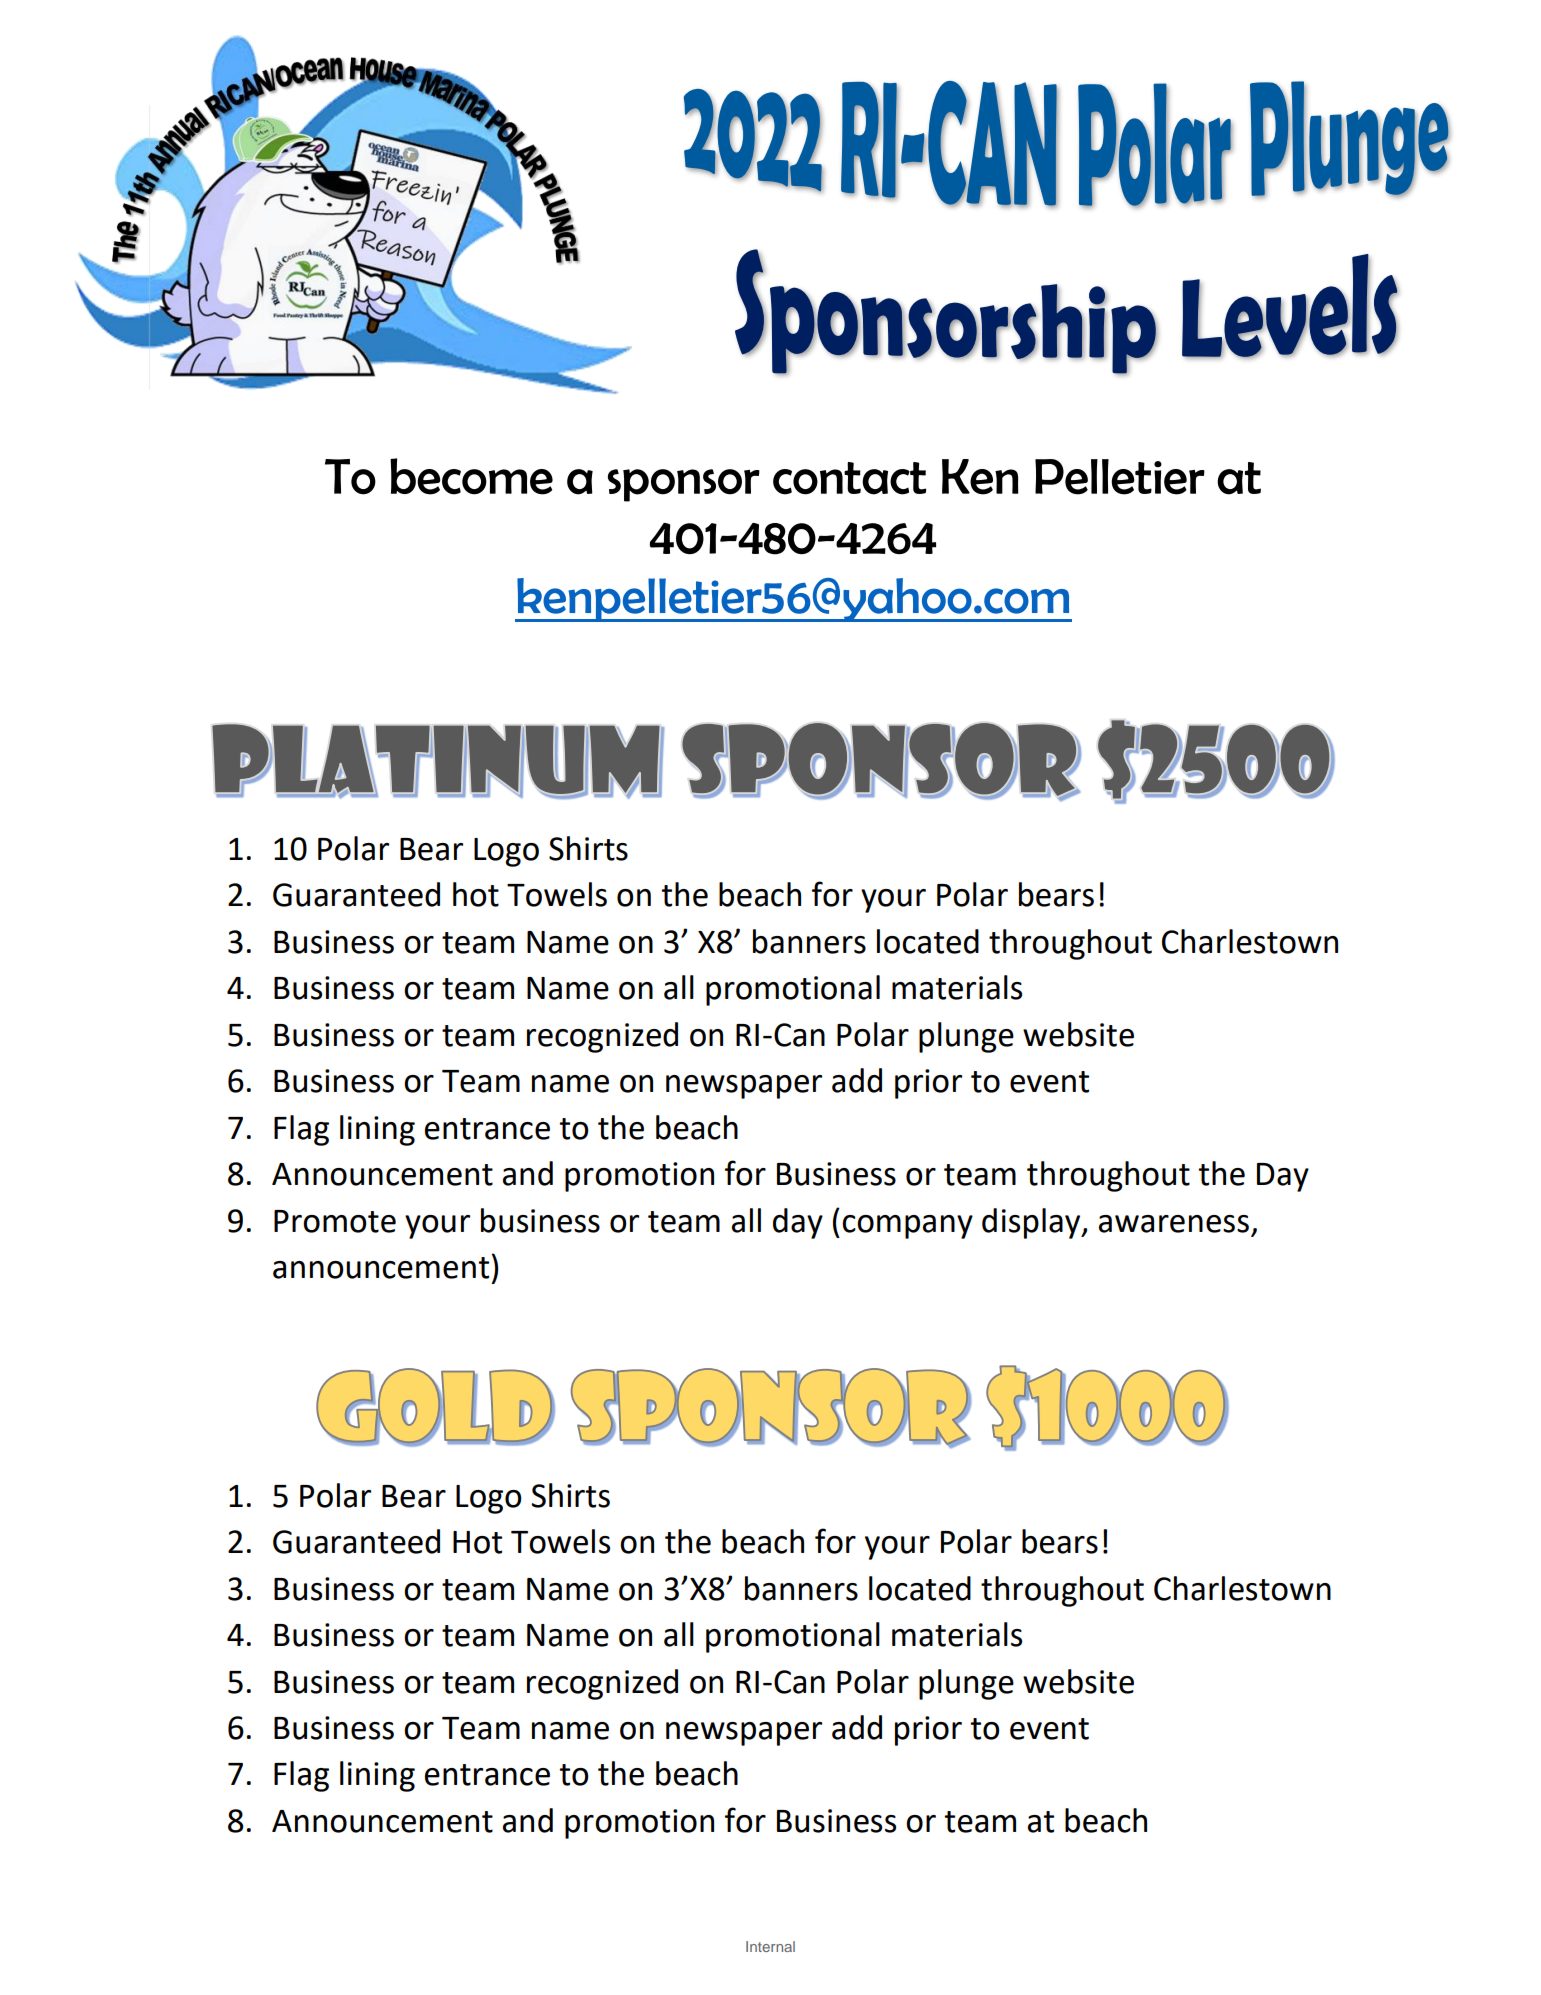  I want to click on awareness, so click(1174, 1224).
